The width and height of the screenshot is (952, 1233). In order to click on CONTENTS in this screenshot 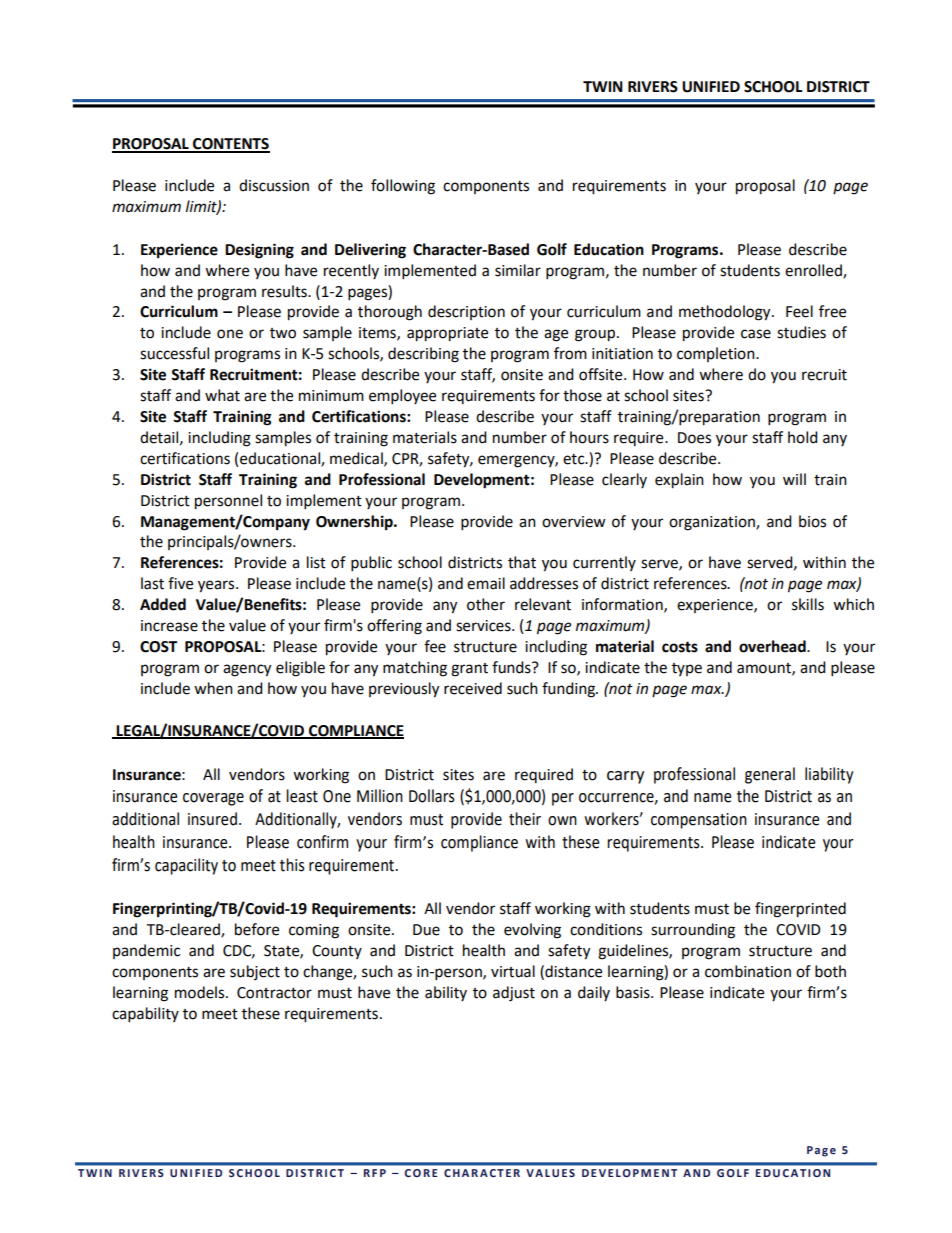, I will do `click(230, 145)`.
